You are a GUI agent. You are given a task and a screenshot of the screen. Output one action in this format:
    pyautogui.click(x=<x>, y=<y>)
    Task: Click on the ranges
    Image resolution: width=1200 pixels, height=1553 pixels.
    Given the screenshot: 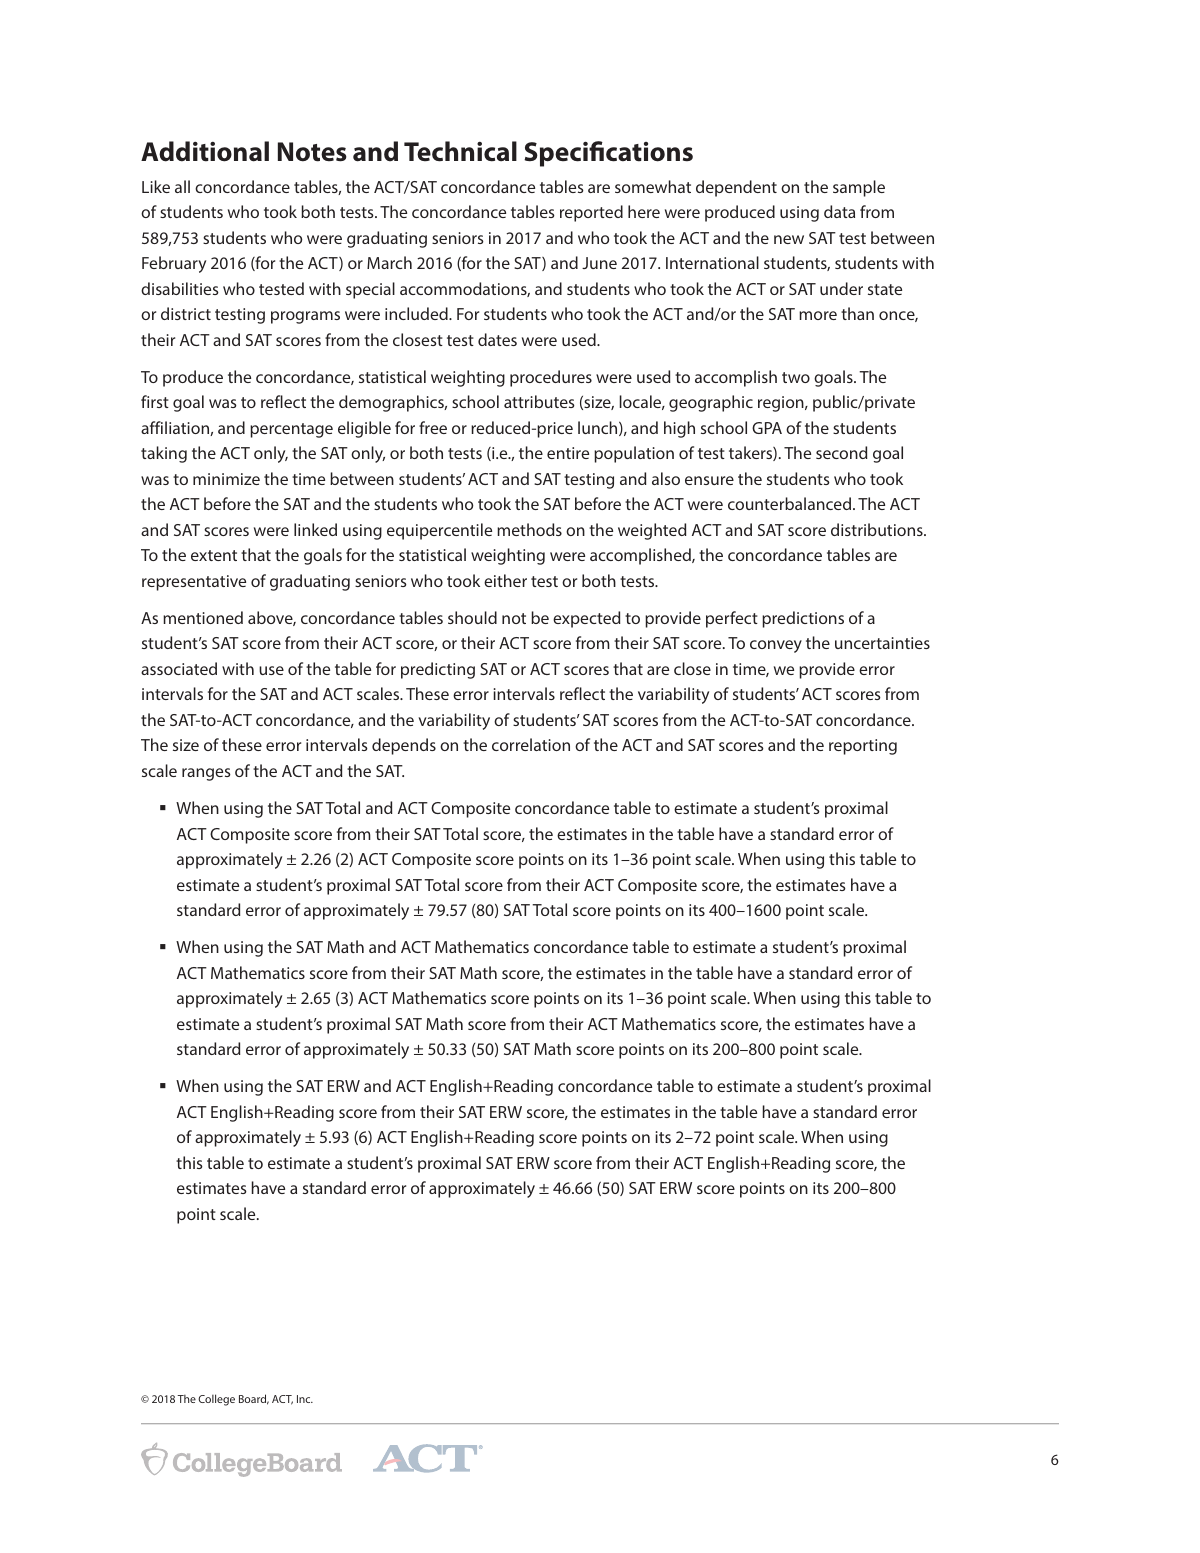 What is the action you would take?
    pyautogui.click(x=206, y=774)
